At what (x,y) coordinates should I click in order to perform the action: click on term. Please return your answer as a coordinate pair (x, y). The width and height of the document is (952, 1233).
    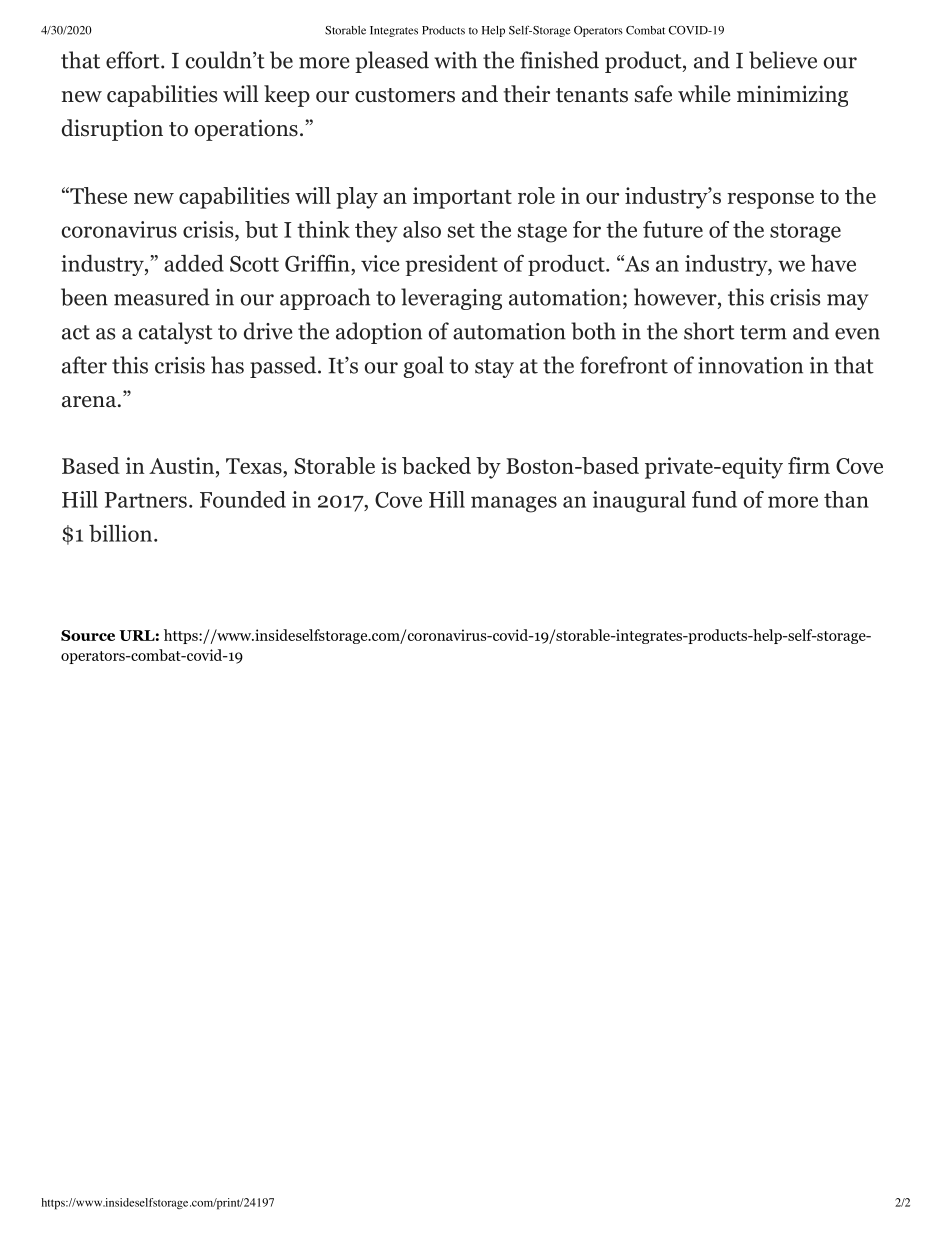
    Looking at the image, I should click on (763, 332).
